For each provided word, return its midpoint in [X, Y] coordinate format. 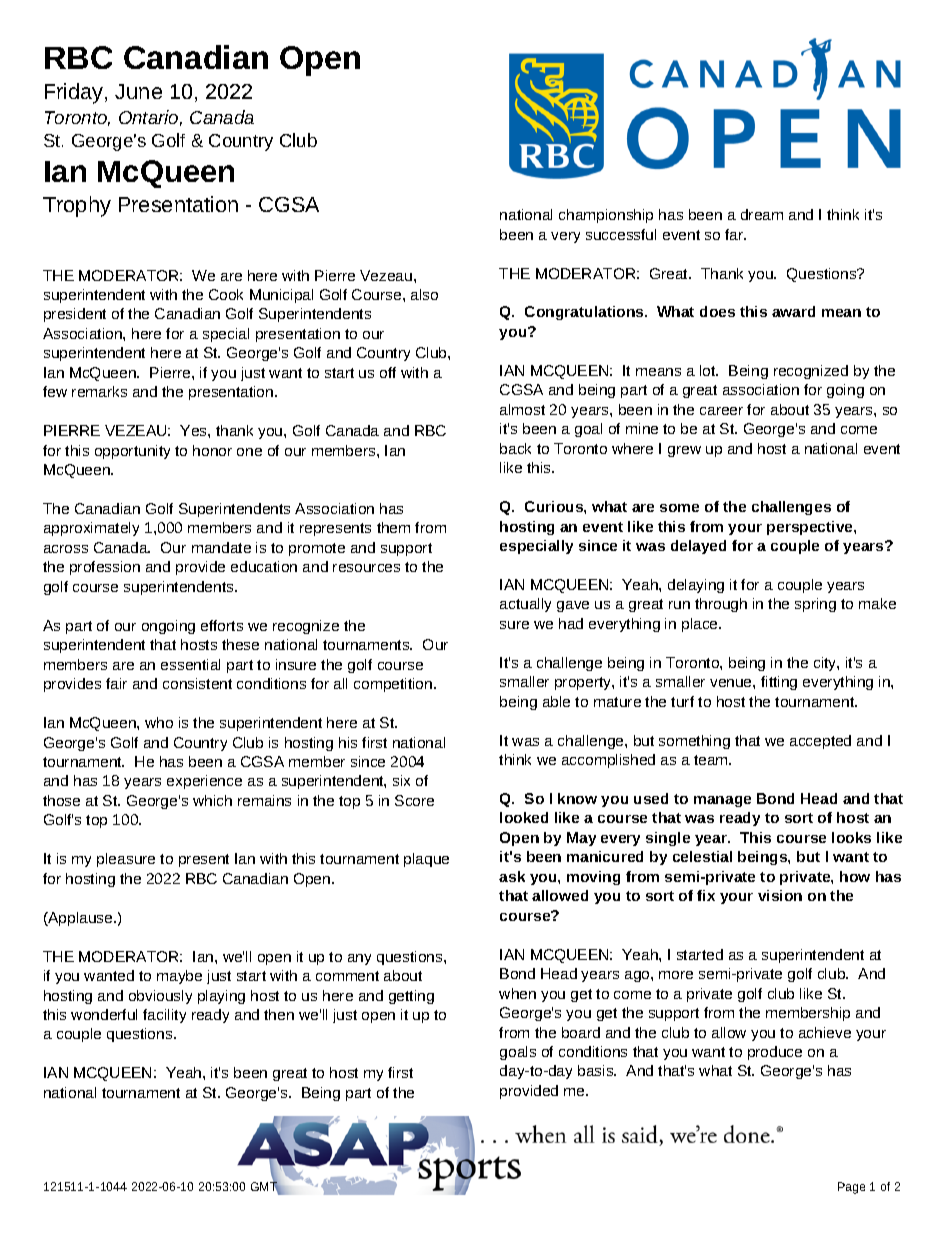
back [515, 448]
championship [606, 216]
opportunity [132, 452]
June [138, 91]
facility [164, 1016]
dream [762, 214]
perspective [811, 528]
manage [722, 801]
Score [414, 800]
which [212, 800]
